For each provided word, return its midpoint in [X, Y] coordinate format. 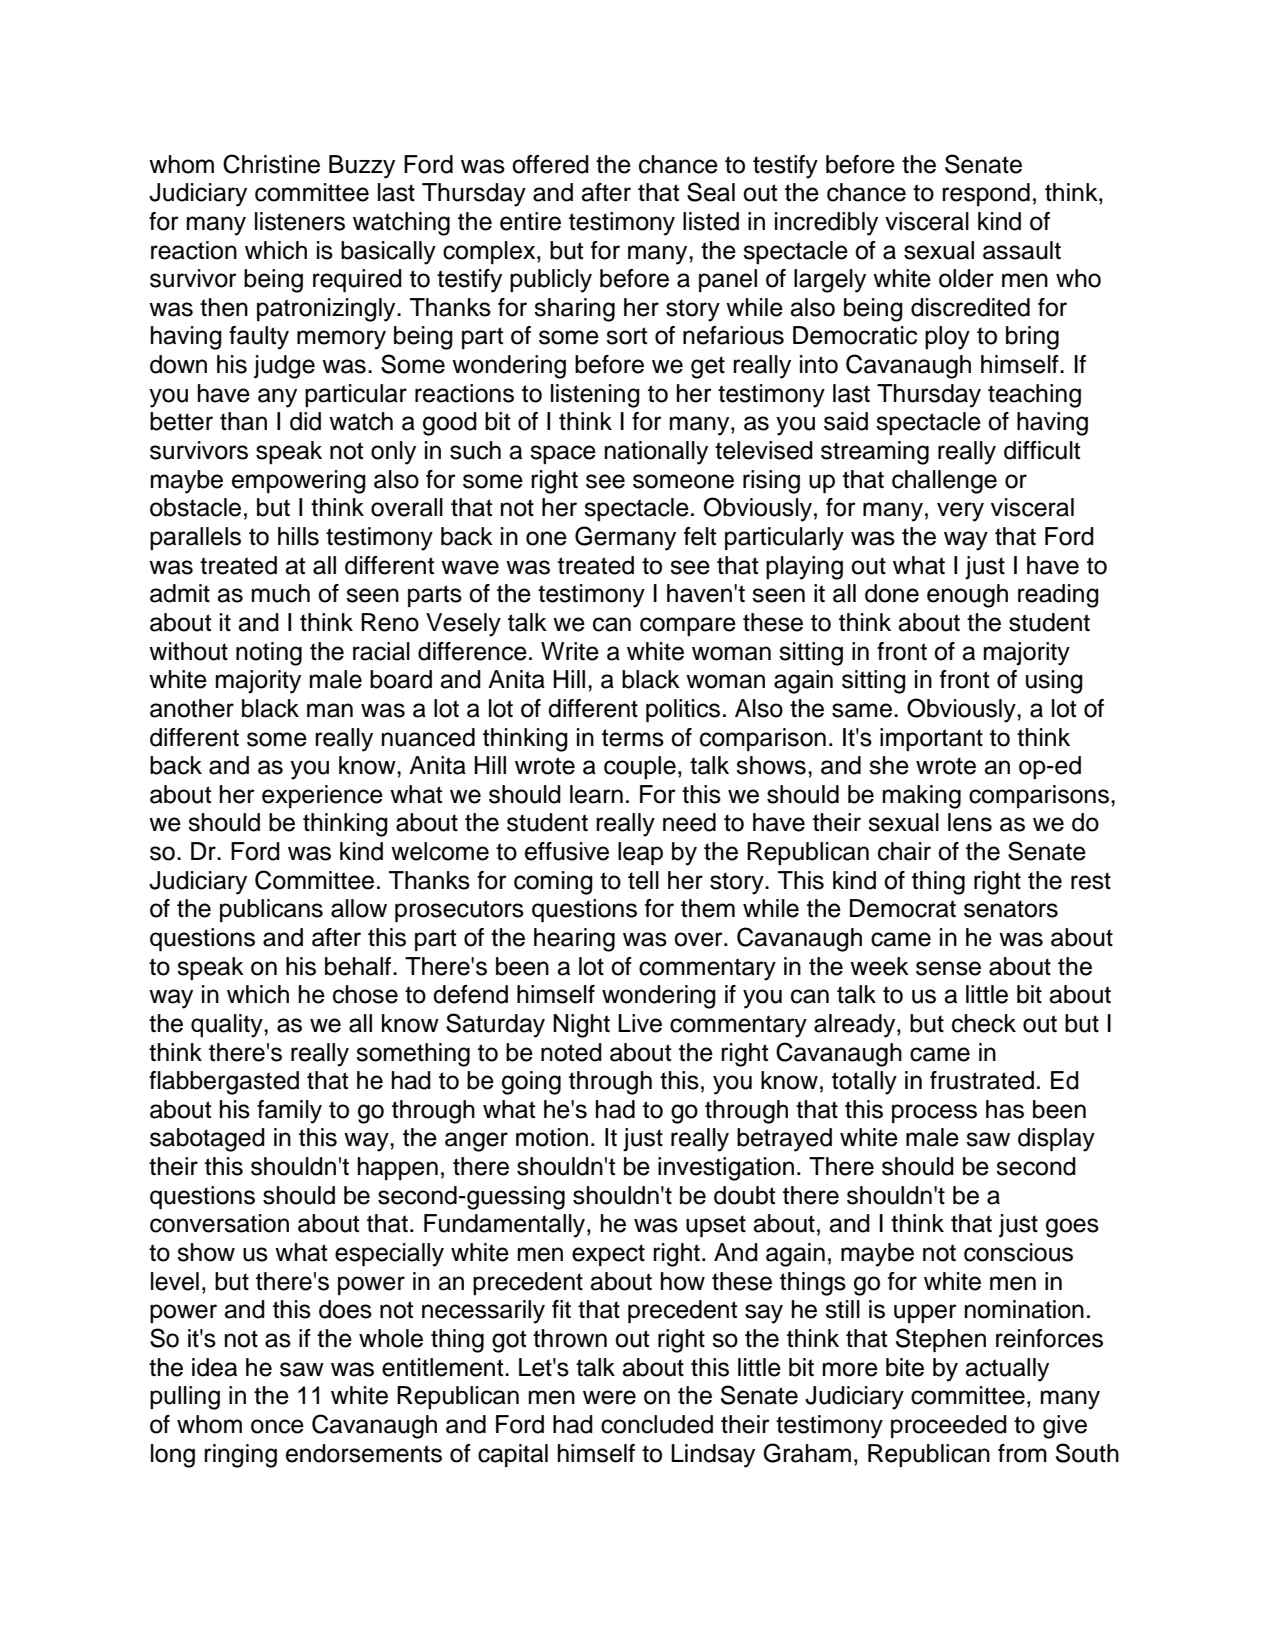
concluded [657, 1424]
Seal [711, 192]
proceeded [949, 1426]
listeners [300, 221]
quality [228, 1026]
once [277, 1426]
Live [640, 1023]
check [984, 1023]
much [281, 593]
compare [688, 626]
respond [986, 194]
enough [967, 596]
